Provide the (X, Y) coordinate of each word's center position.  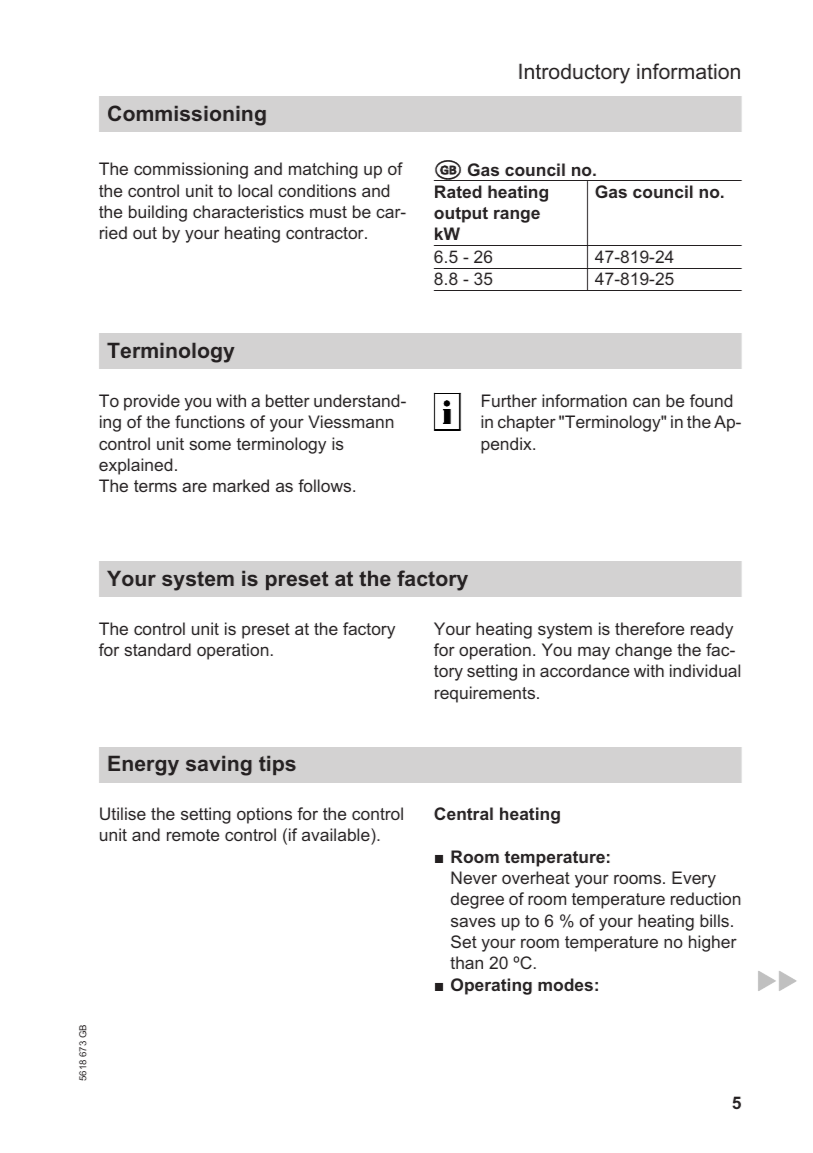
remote (193, 835)
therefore (649, 628)
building (158, 213)
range (517, 216)
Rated (458, 191)
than (466, 962)
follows (326, 485)
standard (157, 649)
